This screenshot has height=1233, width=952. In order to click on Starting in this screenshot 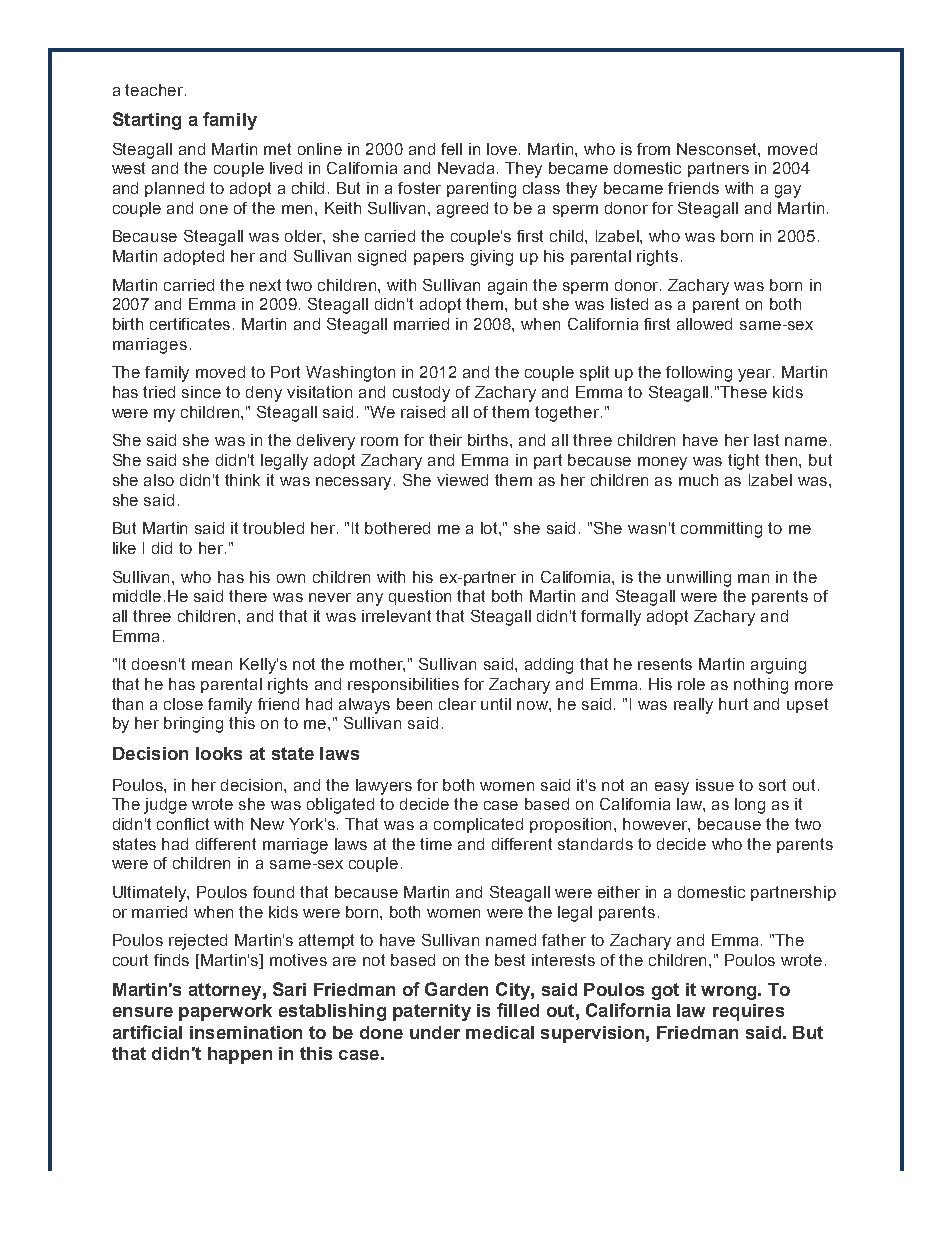, I will do `click(147, 121)`.
